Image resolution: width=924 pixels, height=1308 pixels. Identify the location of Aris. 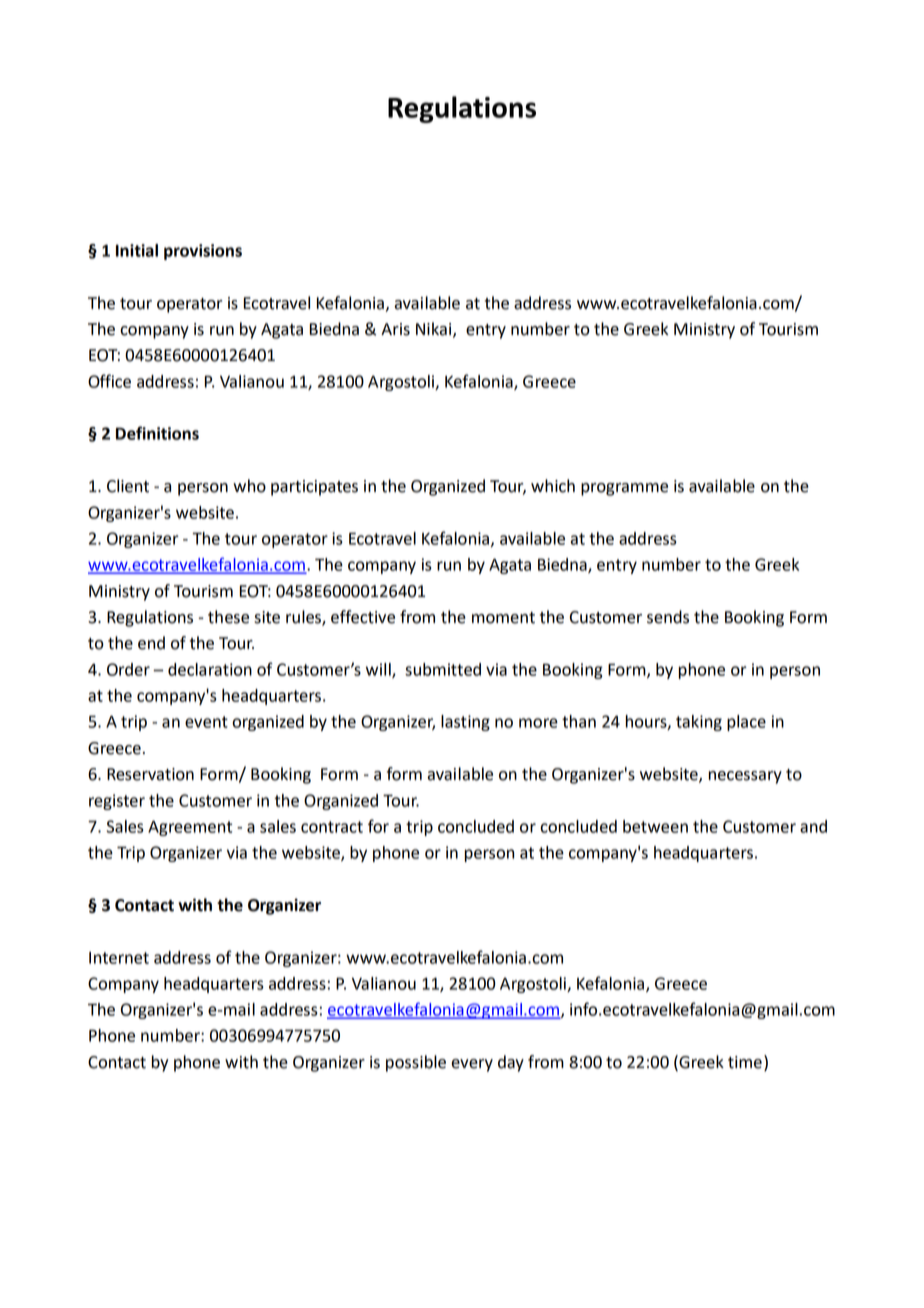
(395, 329).
